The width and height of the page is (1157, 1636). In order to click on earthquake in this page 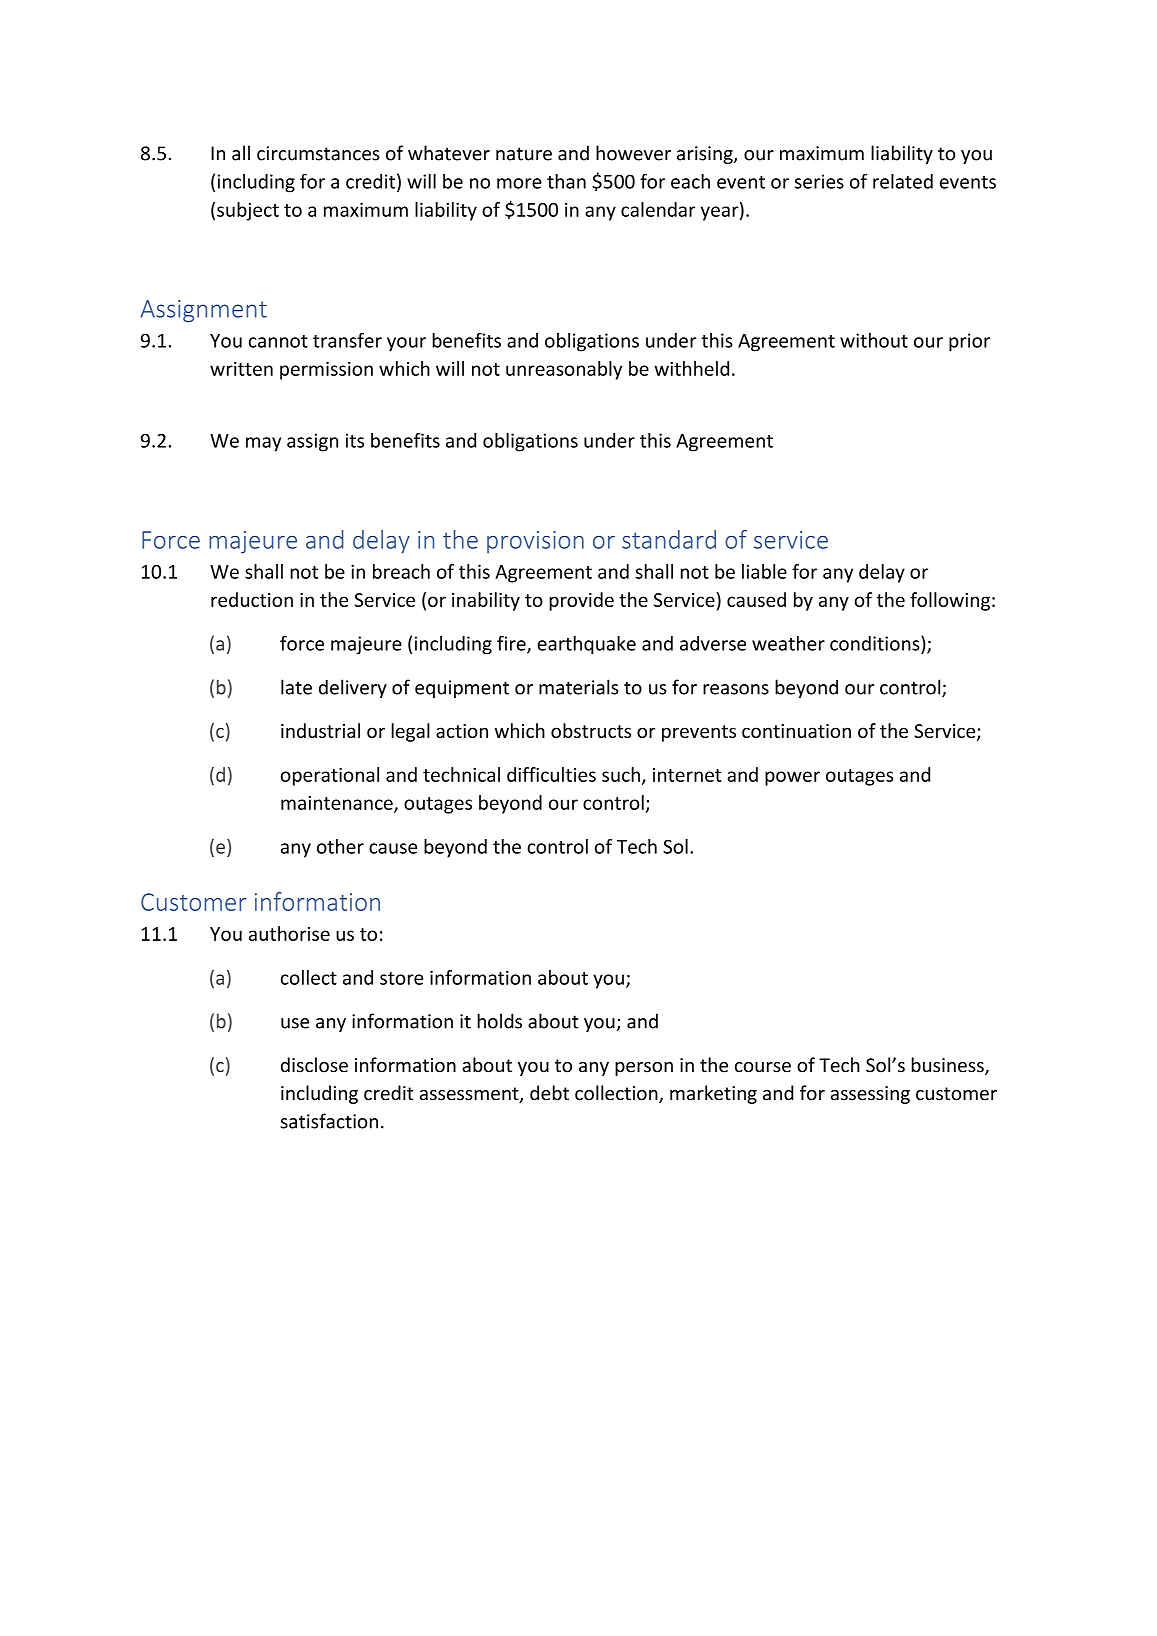, I will do `click(586, 645)`.
